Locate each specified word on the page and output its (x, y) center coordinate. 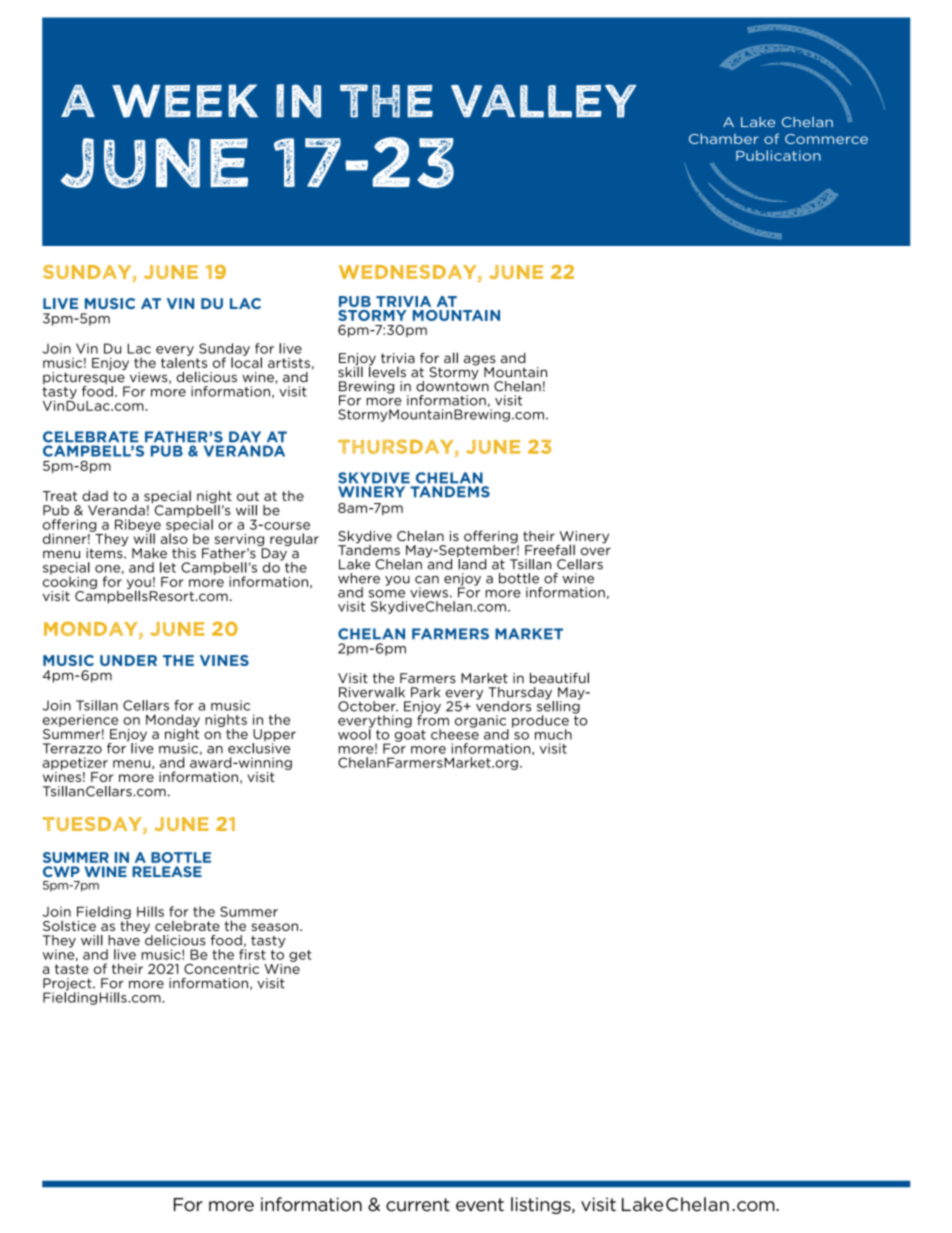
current (418, 1205)
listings (542, 1205)
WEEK (185, 101)
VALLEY (544, 101)
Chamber (724, 138)
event (480, 1205)
